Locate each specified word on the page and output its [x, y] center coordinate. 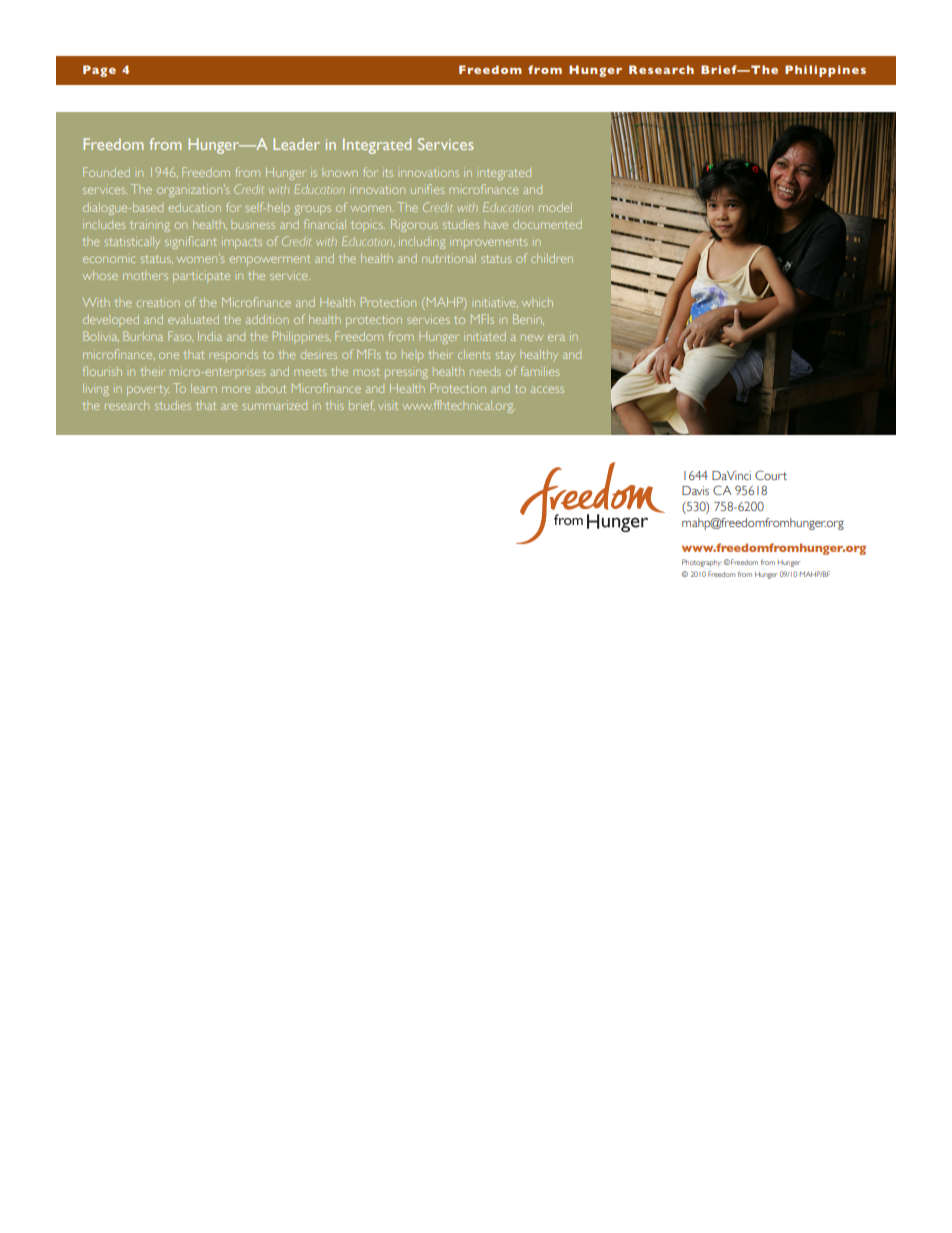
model [555, 207]
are [229, 406]
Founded [106, 172]
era [556, 337]
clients [474, 354]
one [169, 355]
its [388, 173]
